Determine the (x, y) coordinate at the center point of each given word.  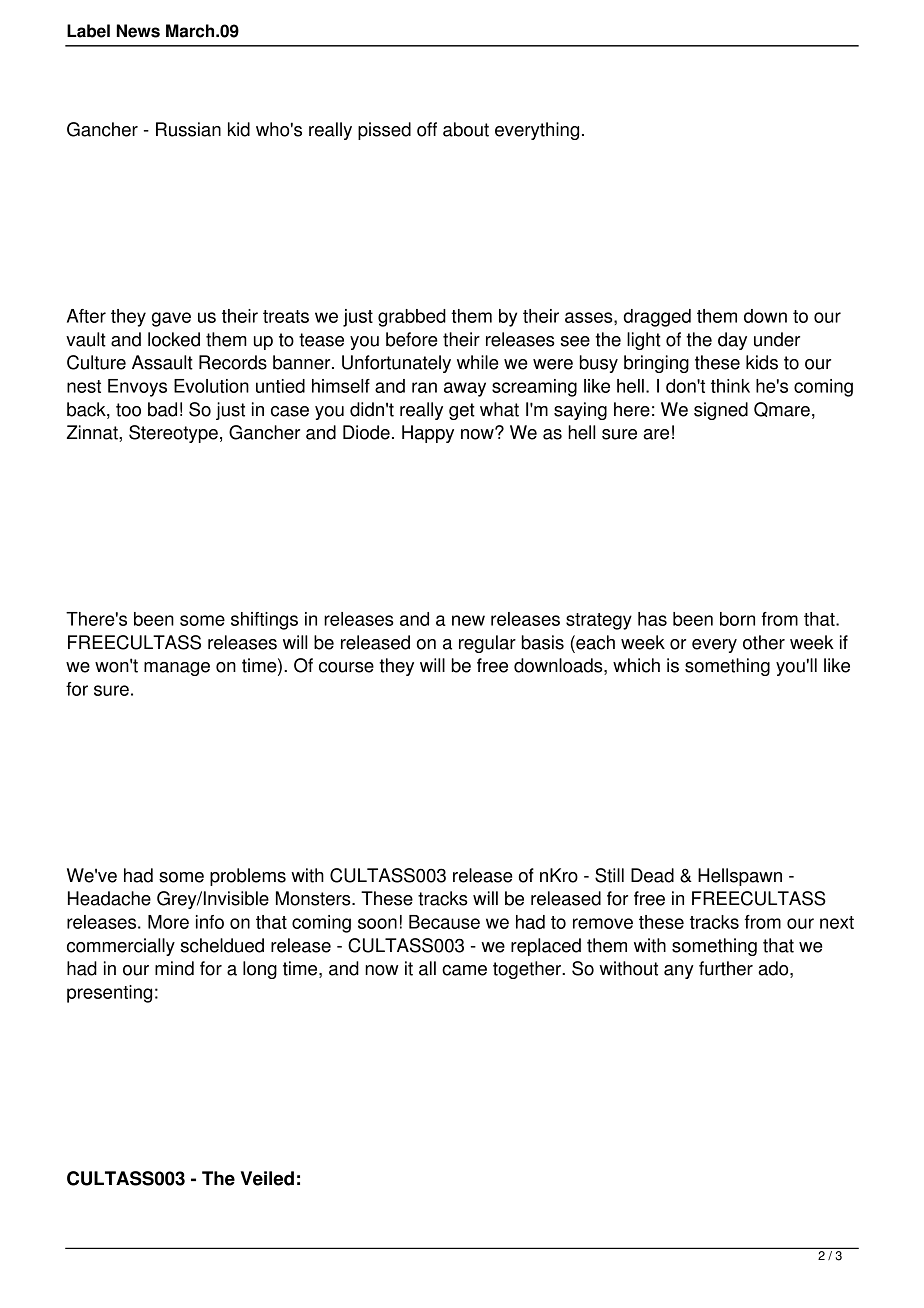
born (737, 619)
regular (487, 644)
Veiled (267, 1178)
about (466, 129)
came (464, 970)
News (138, 31)
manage (177, 669)
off (427, 129)
